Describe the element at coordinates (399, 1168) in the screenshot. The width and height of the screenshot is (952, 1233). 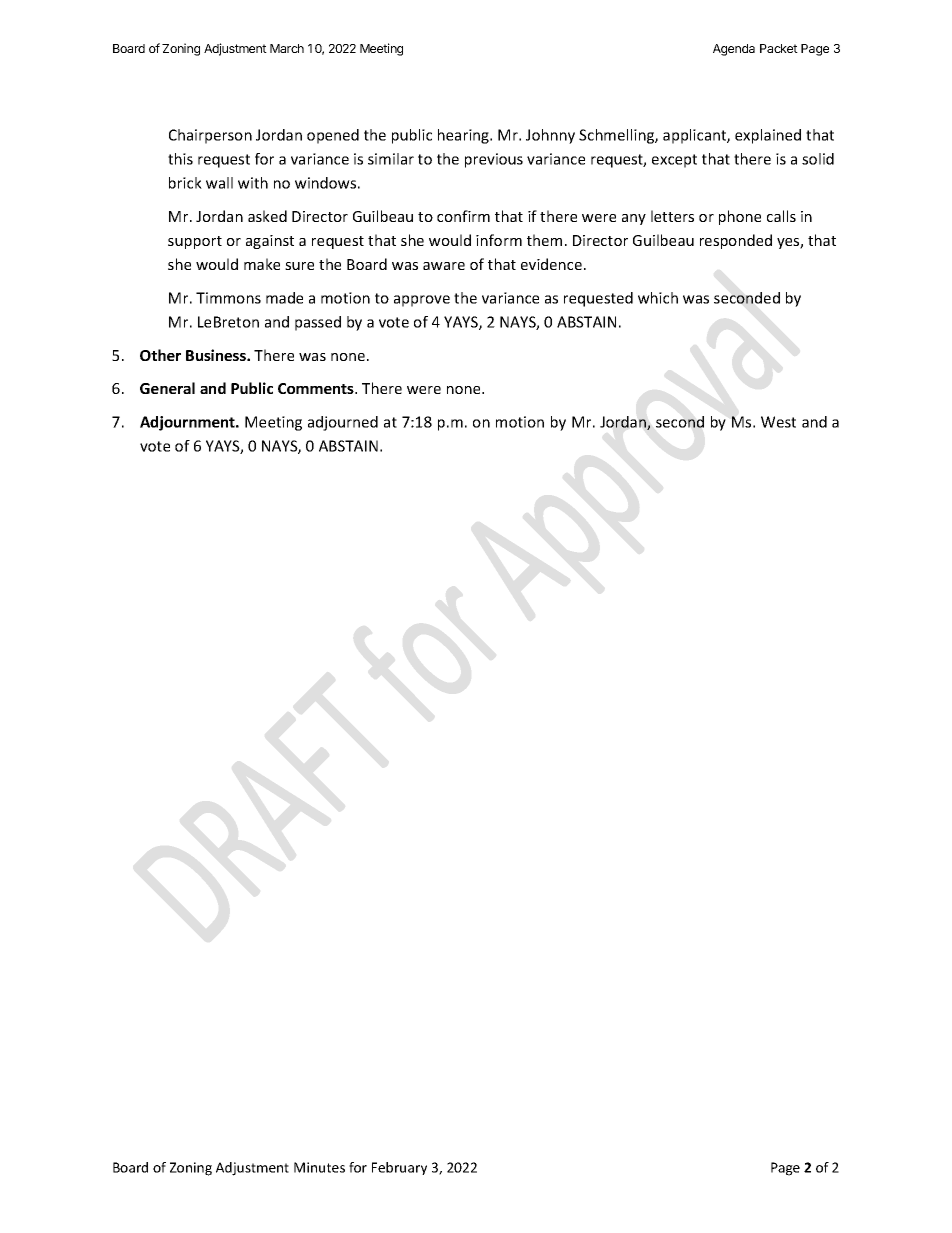
I see `February` at that location.
